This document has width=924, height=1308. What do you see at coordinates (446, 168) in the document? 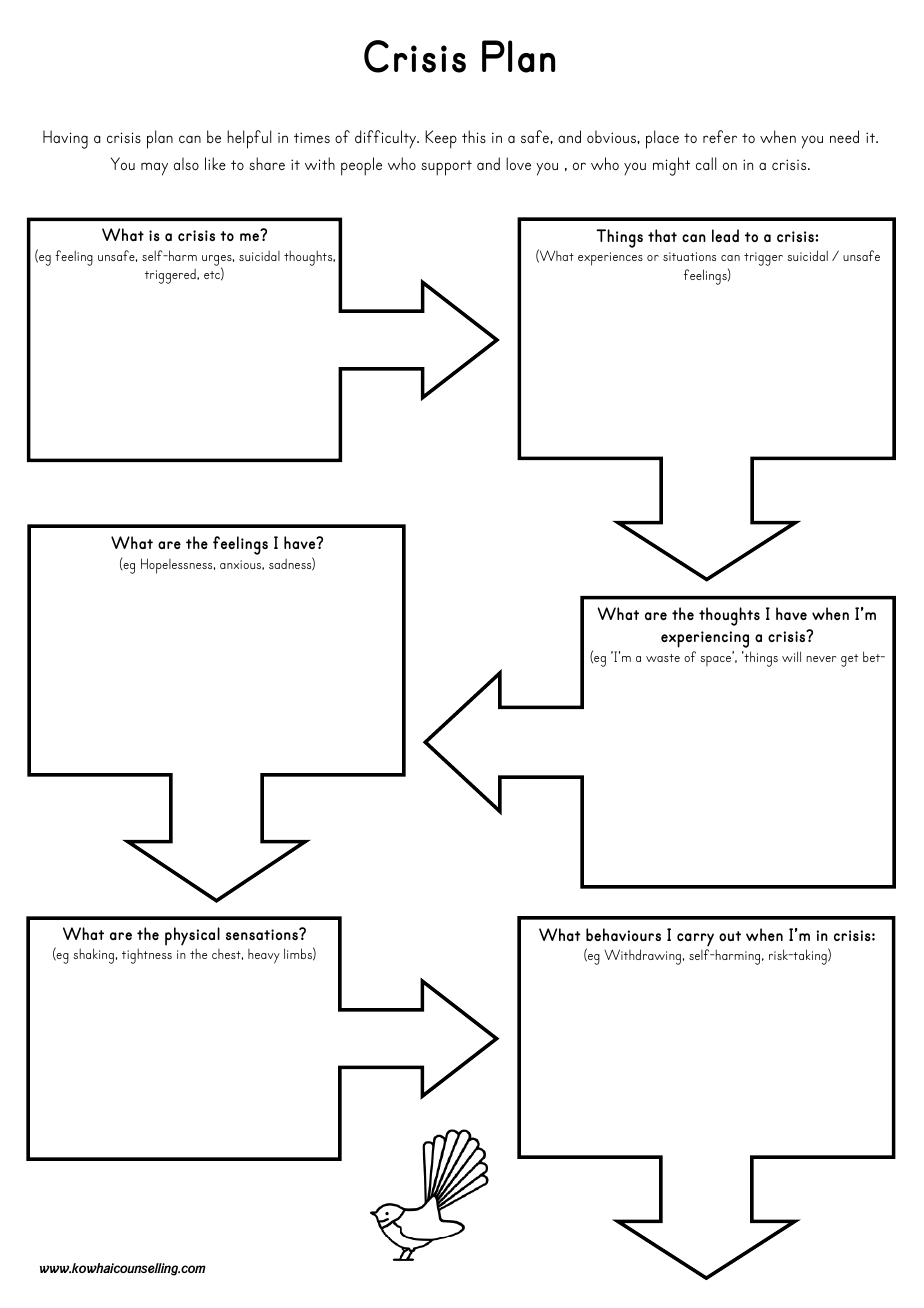
I see `support` at bounding box center [446, 168].
